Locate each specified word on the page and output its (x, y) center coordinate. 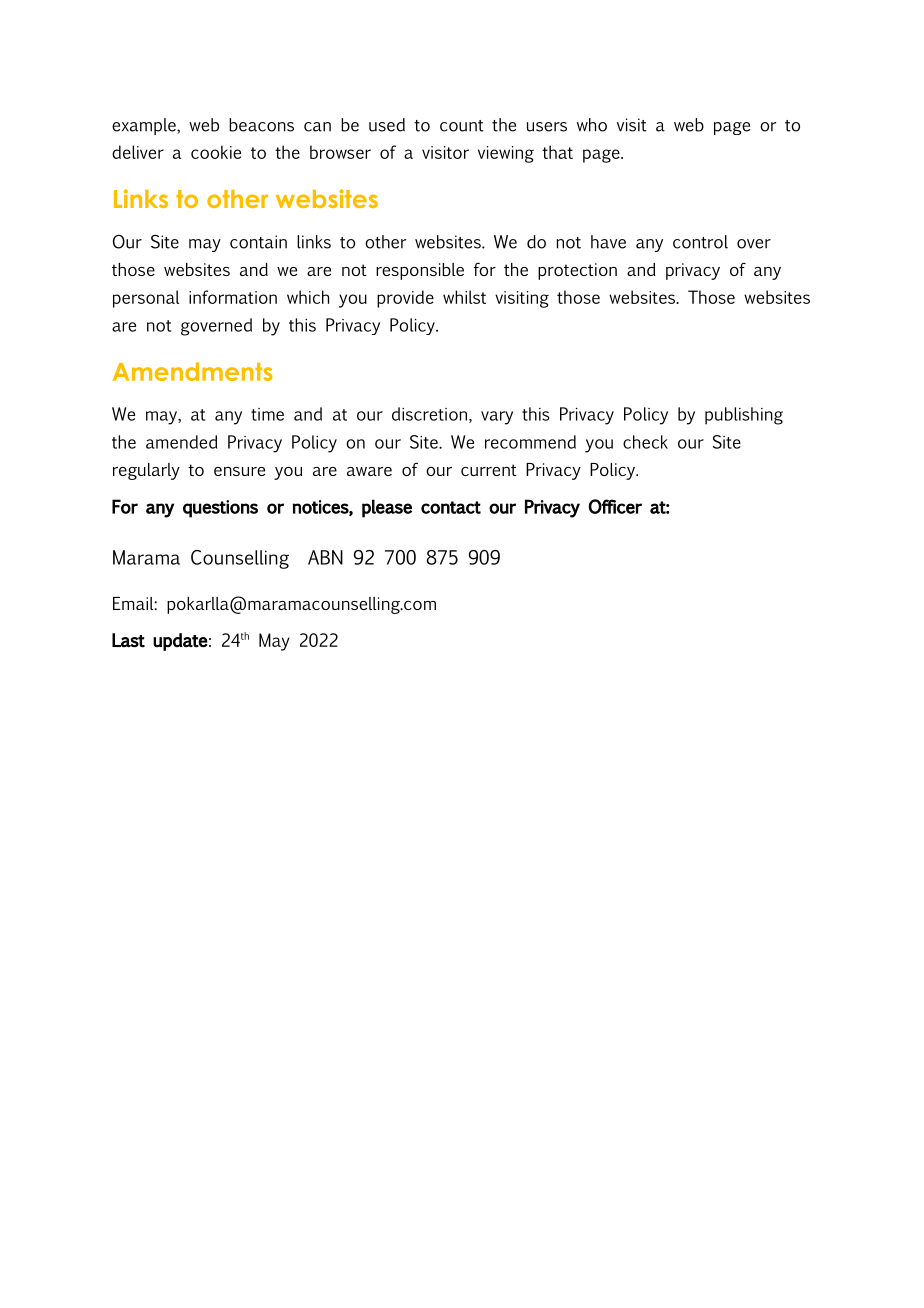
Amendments (193, 371)
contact (451, 507)
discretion (429, 414)
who (592, 125)
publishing (744, 416)
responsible (420, 271)
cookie (216, 152)
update (180, 642)
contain (258, 242)
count (462, 126)
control (700, 242)
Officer (615, 506)
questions (220, 509)
